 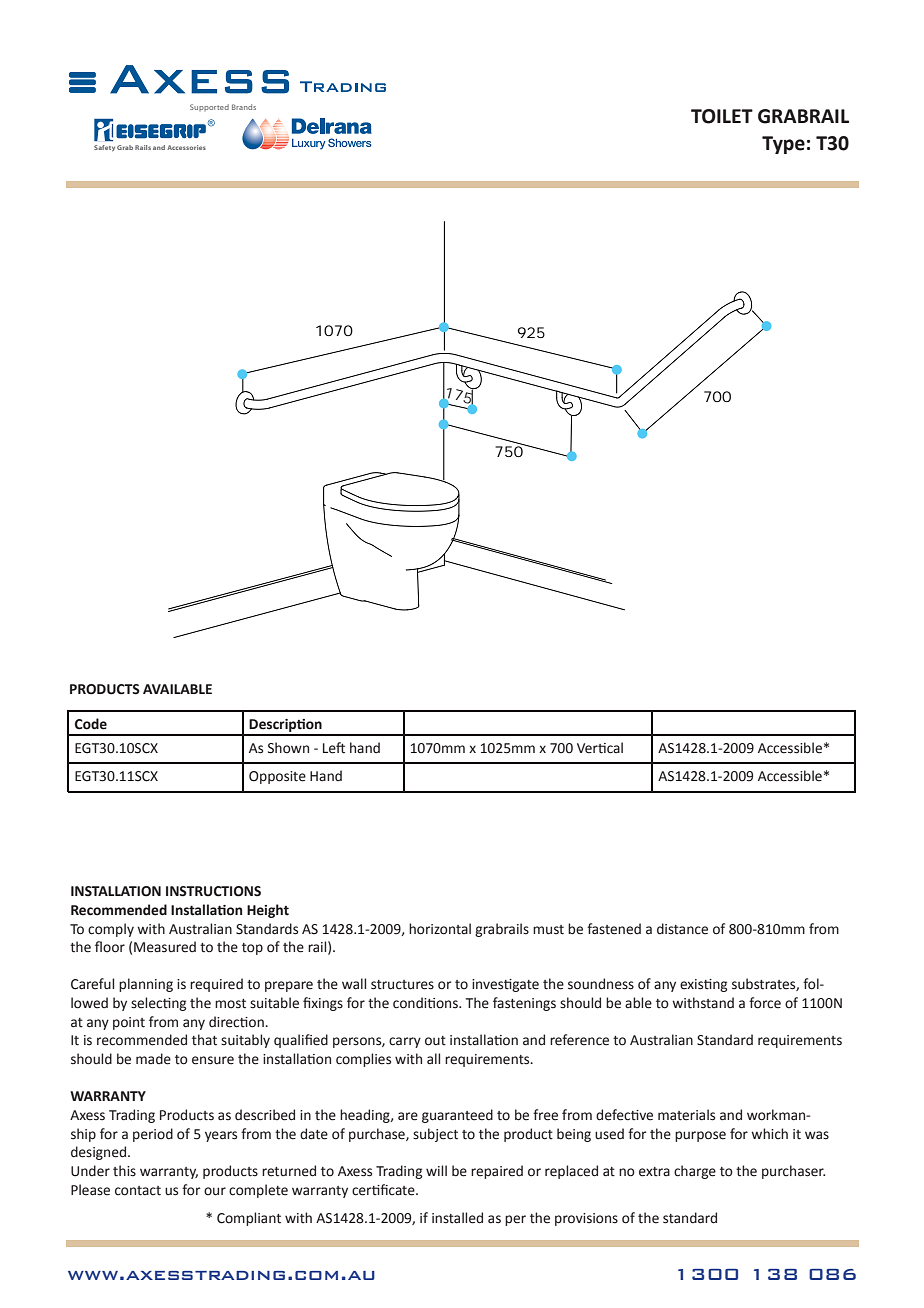 What do you see at coordinates (91, 724) in the document?
I see `Code` at bounding box center [91, 724].
